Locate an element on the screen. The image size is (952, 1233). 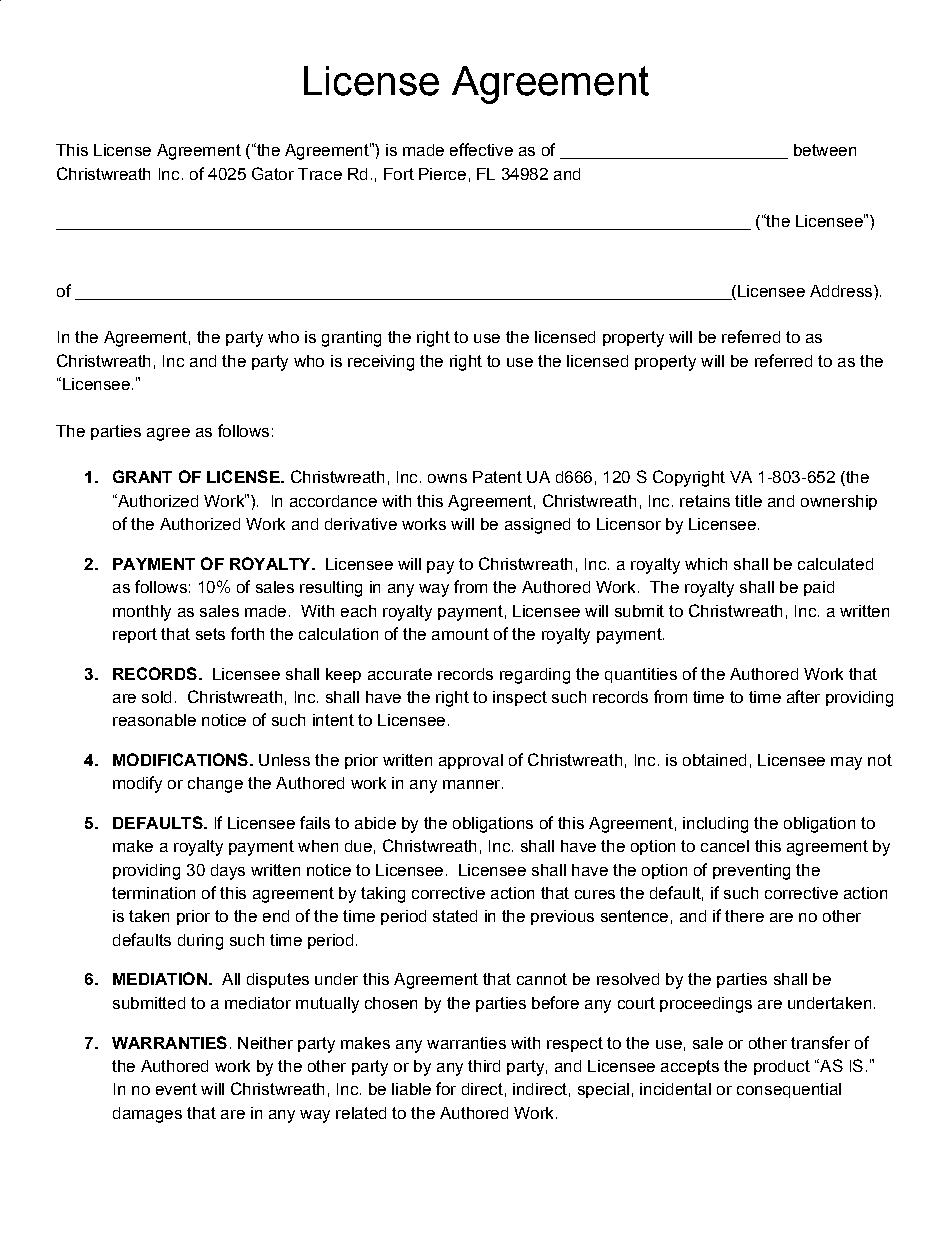
accordance is located at coordinates (333, 501).
